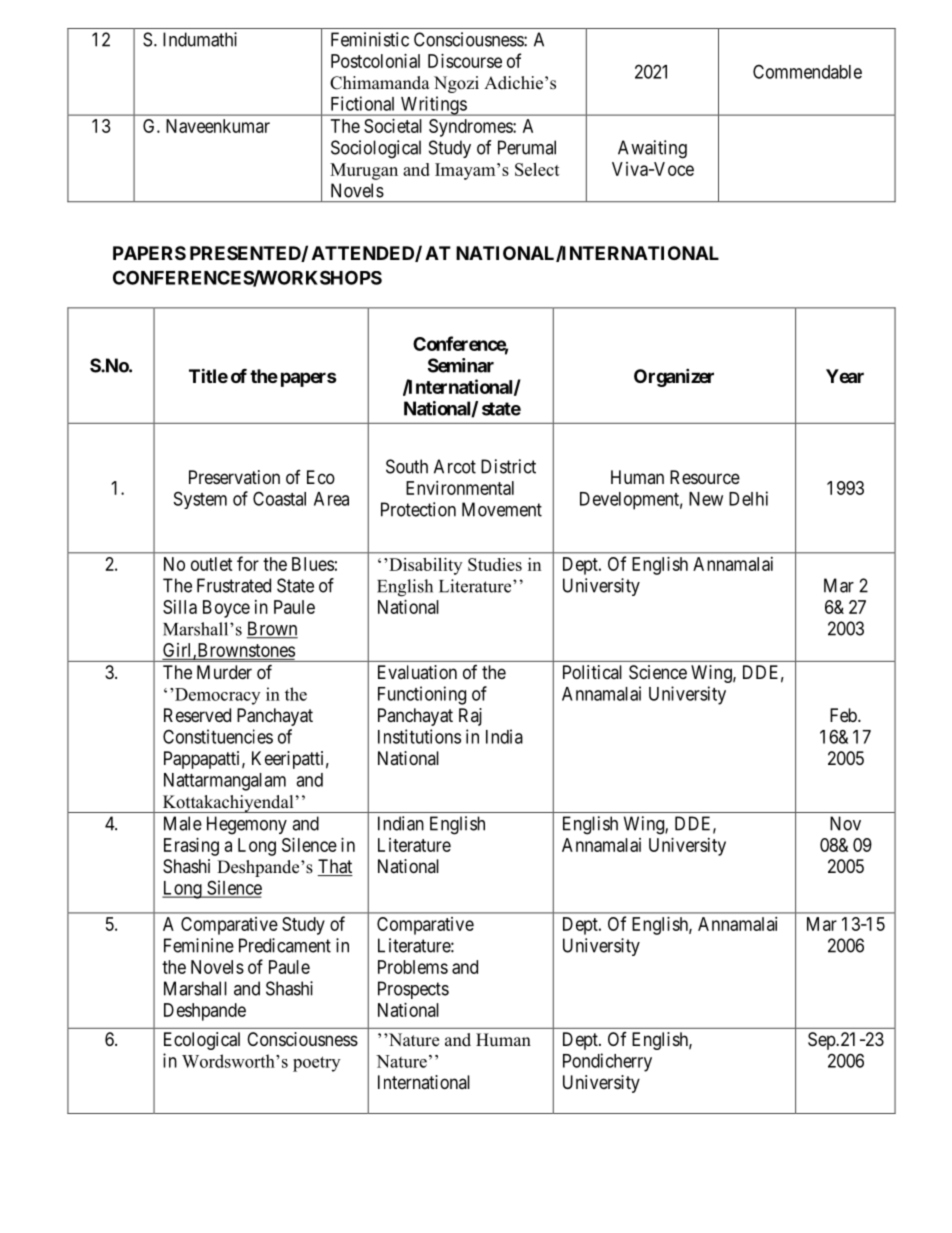  What do you see at coordinates (470, 717) in the document?
I see `Raj` at bounding box center [470, 717].
